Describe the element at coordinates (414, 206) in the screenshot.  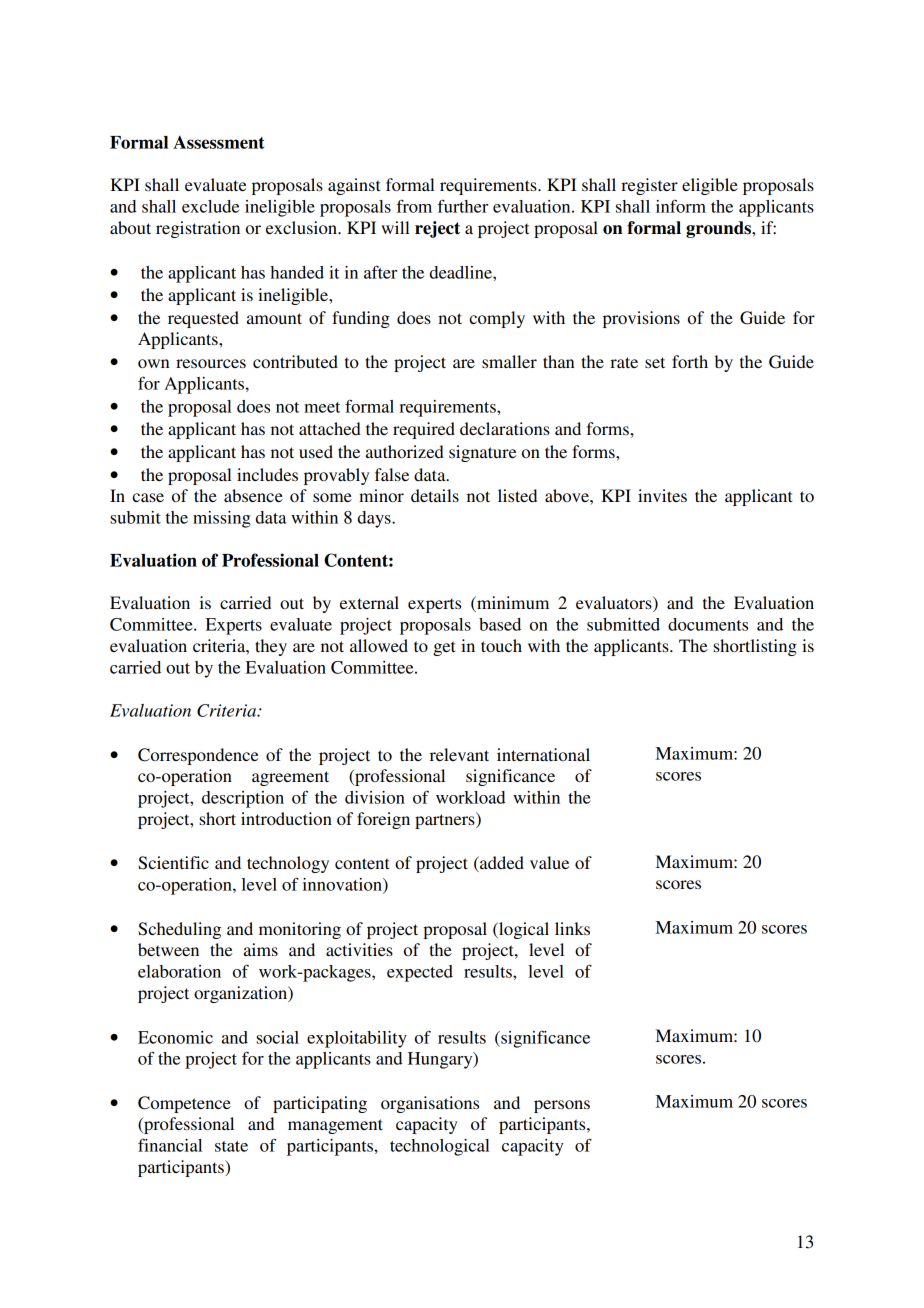
I see `from` at that location.
